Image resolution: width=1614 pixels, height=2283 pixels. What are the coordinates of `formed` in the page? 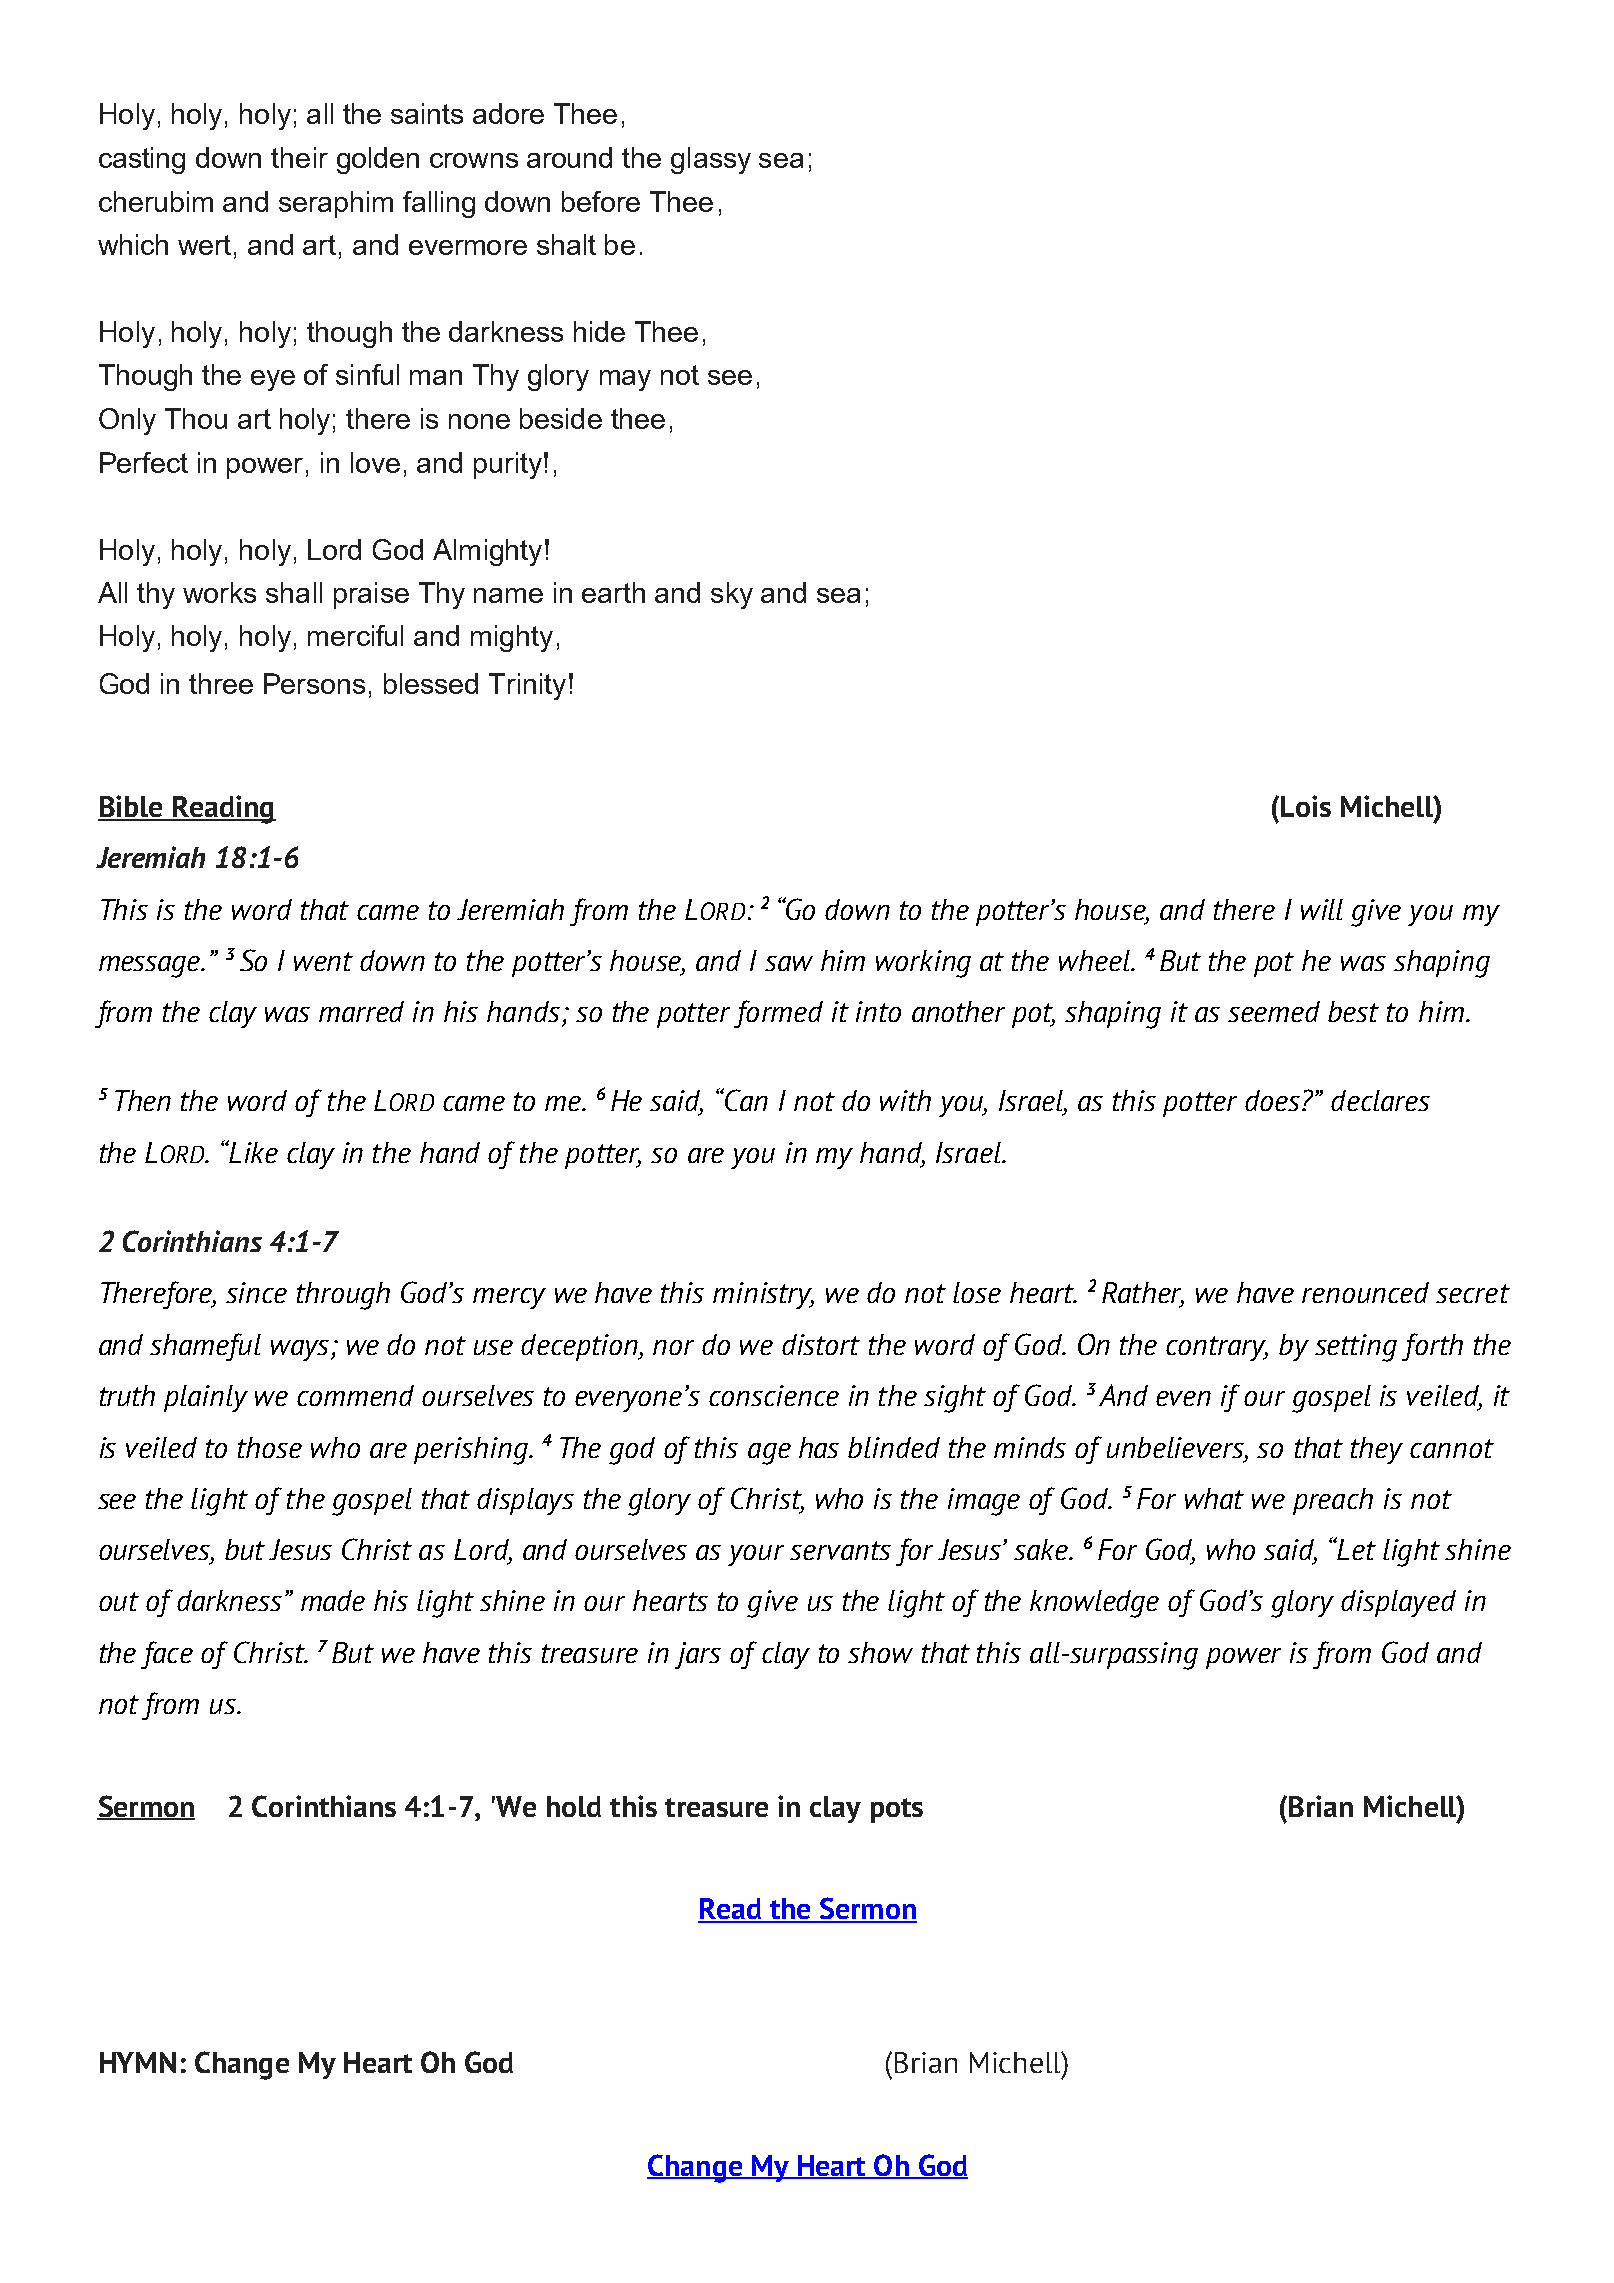 It's located at (778, 1014).
